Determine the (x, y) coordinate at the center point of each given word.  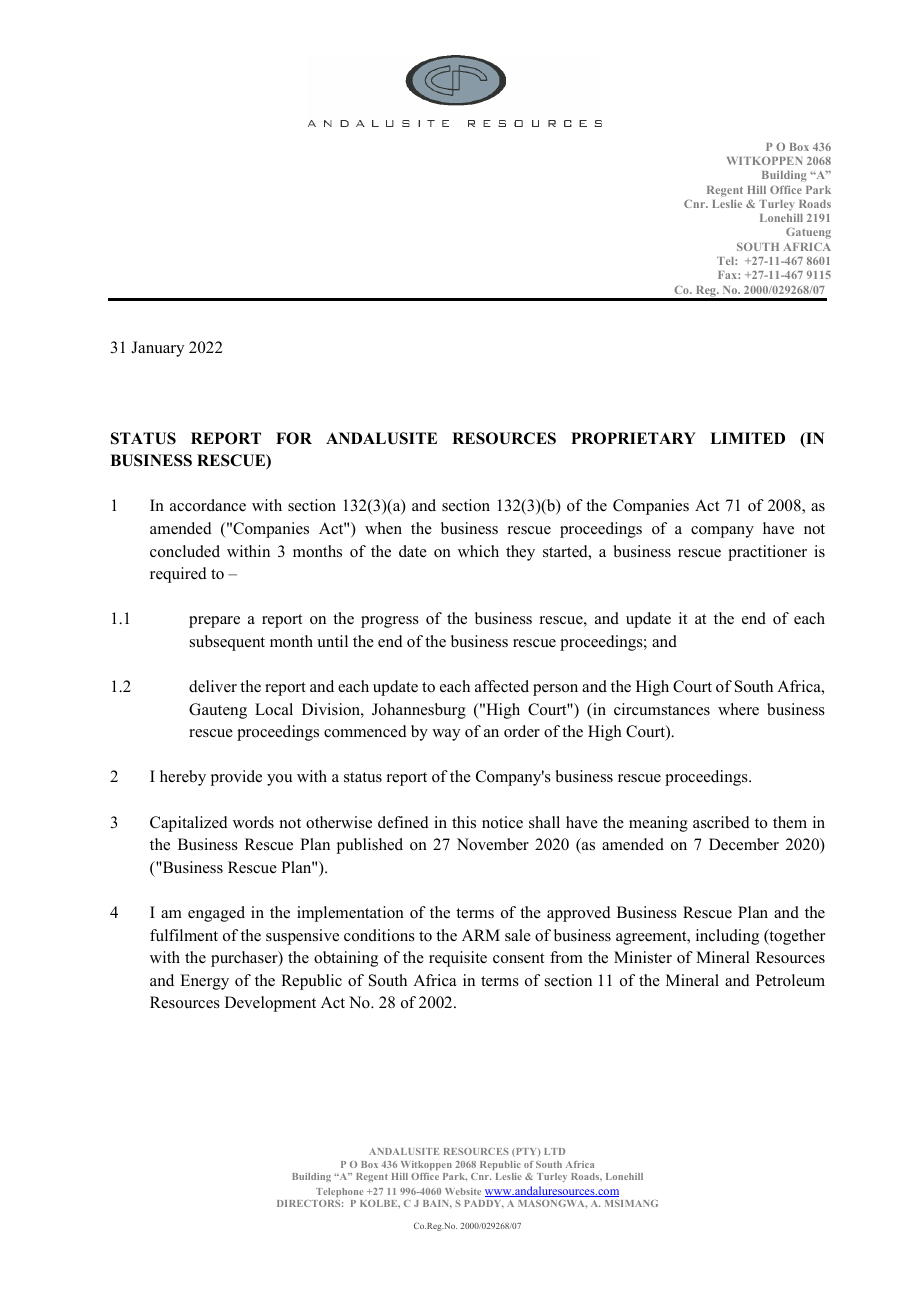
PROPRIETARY (633, 438)
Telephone (340, 1192)
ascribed (721, 822)
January (157, 349)
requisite (458, 959)
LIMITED (747, 438)
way (446, 735)
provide (236, 778)
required (178, 575)
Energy (204, 982)
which (478, 551)
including (727, 937)
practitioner (767, 553)
